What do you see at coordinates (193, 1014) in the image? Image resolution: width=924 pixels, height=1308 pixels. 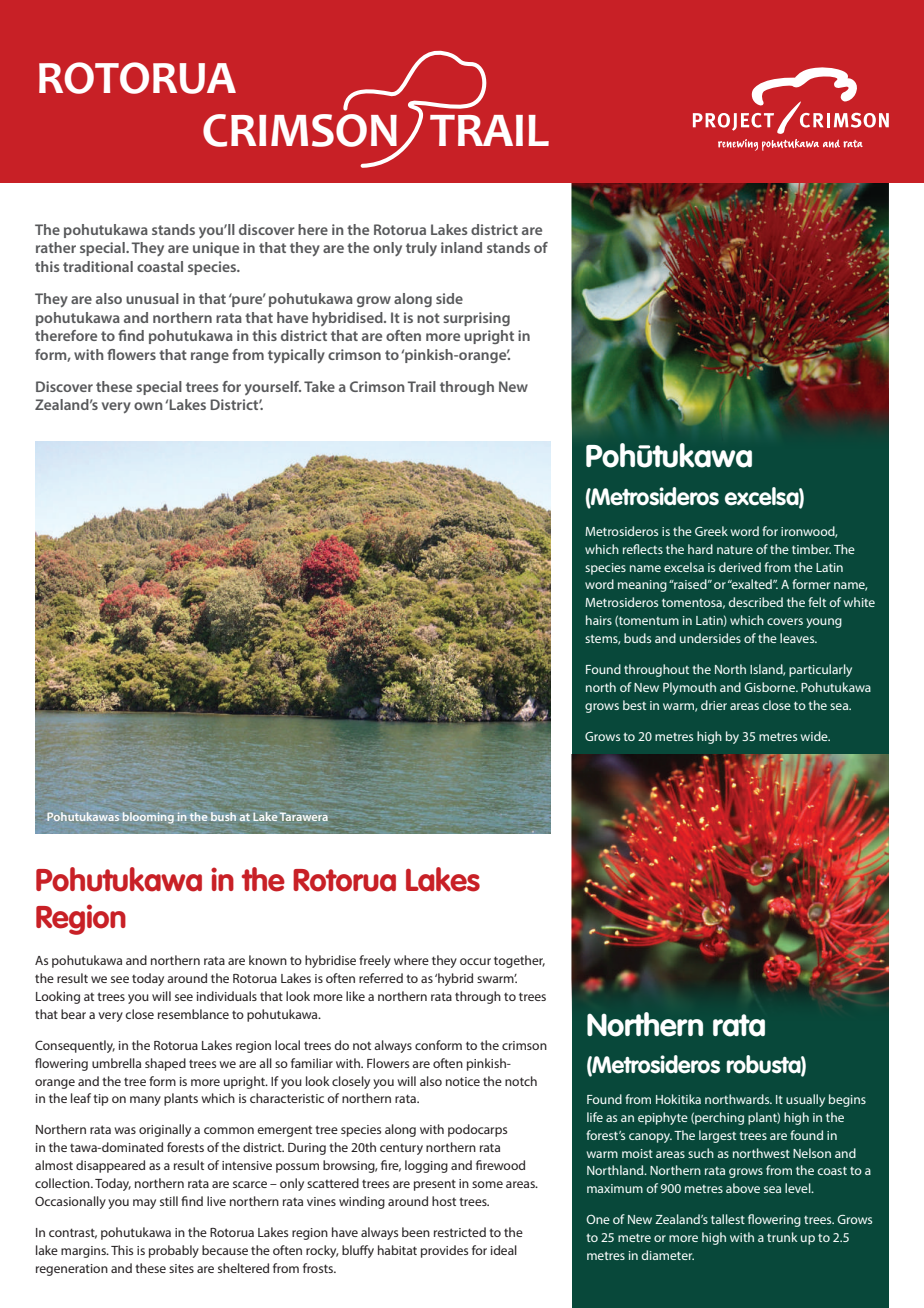 I see `resemblance` at bounding box center [193, 1014].
